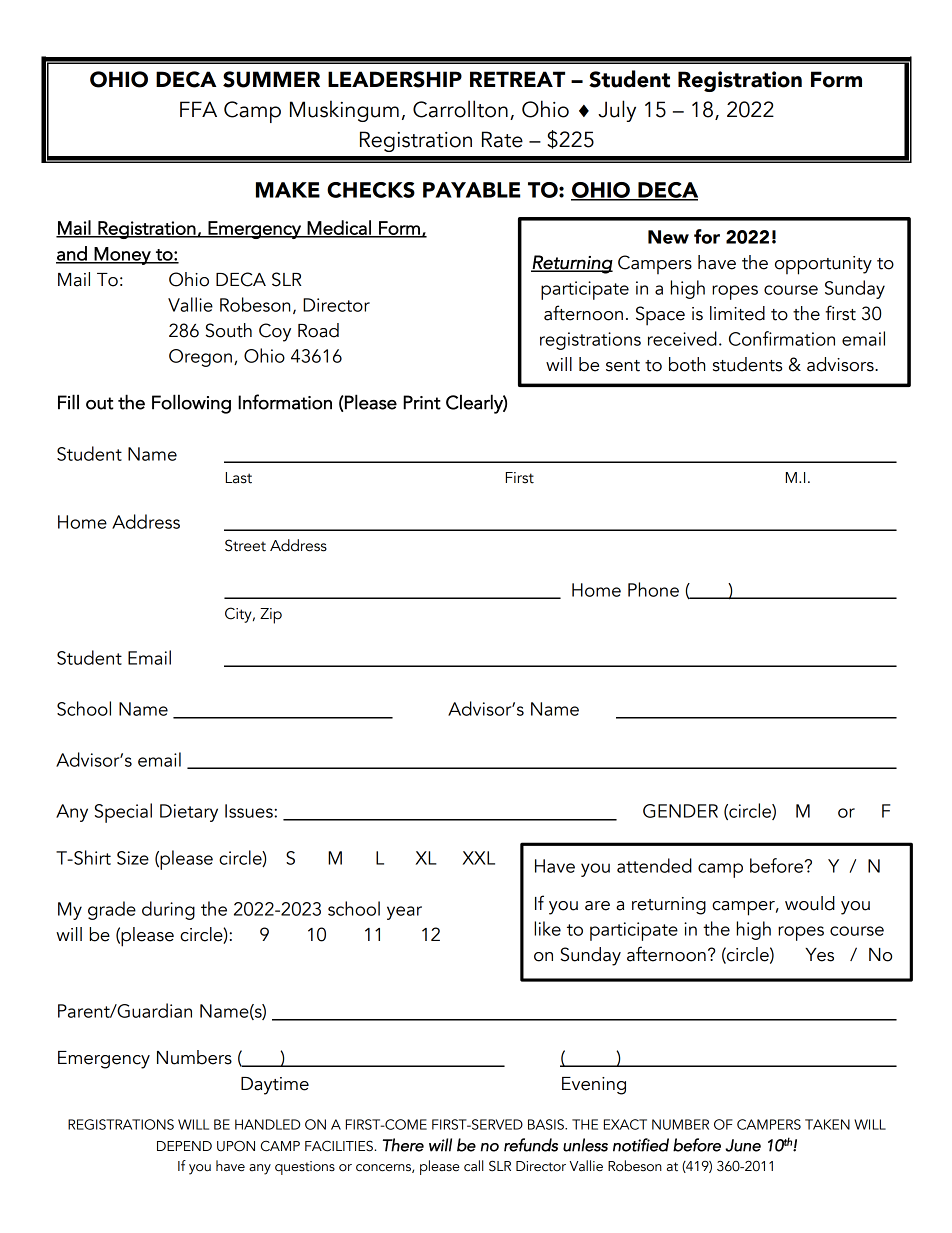  What do you see at coordinates (239, 615) in the page?
I see `City` at bounding box center [239, 615].
